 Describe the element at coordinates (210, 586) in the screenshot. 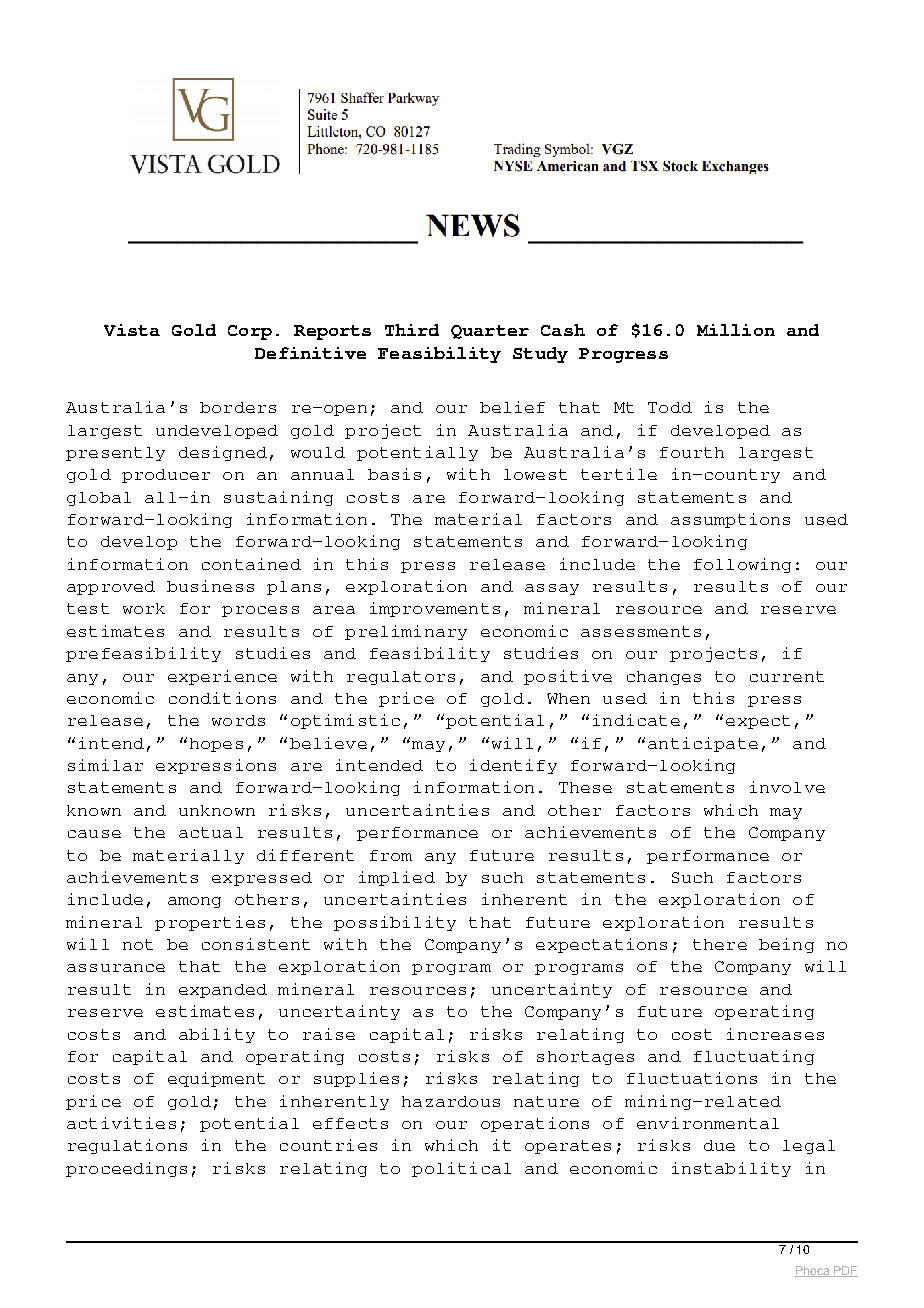

I see `business` at that location.
